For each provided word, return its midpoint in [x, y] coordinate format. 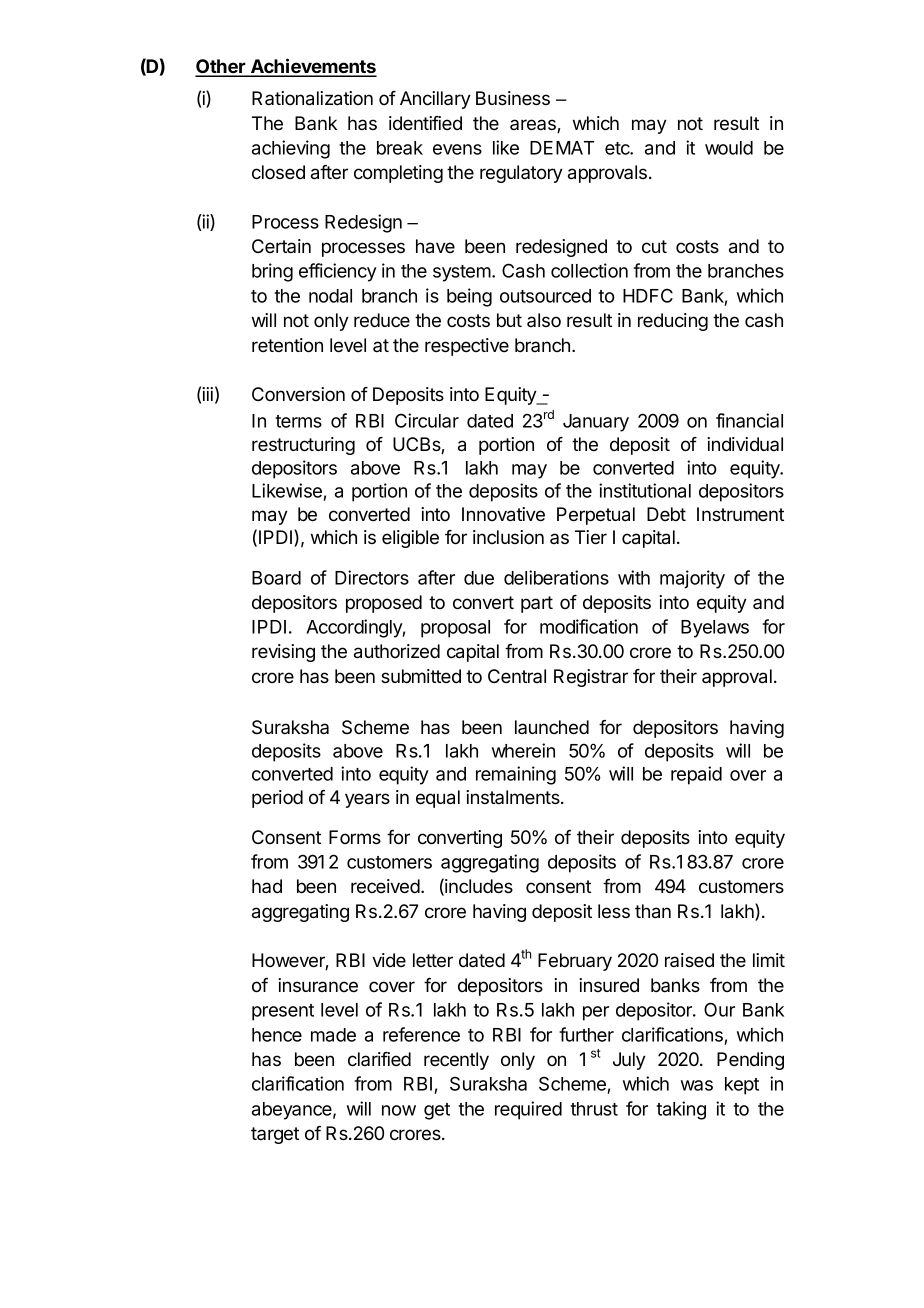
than [653, 911]
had [267, 886]
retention [287, 345]
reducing [673, 322]
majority [692, 579]
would [729, 148]
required [528, 1110]
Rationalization [312, 98]
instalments [514, 797]
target [275, 1135]
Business [513, 98]
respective [467, 347]
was [697, 1085]
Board [276, 578]
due [479, 578]
